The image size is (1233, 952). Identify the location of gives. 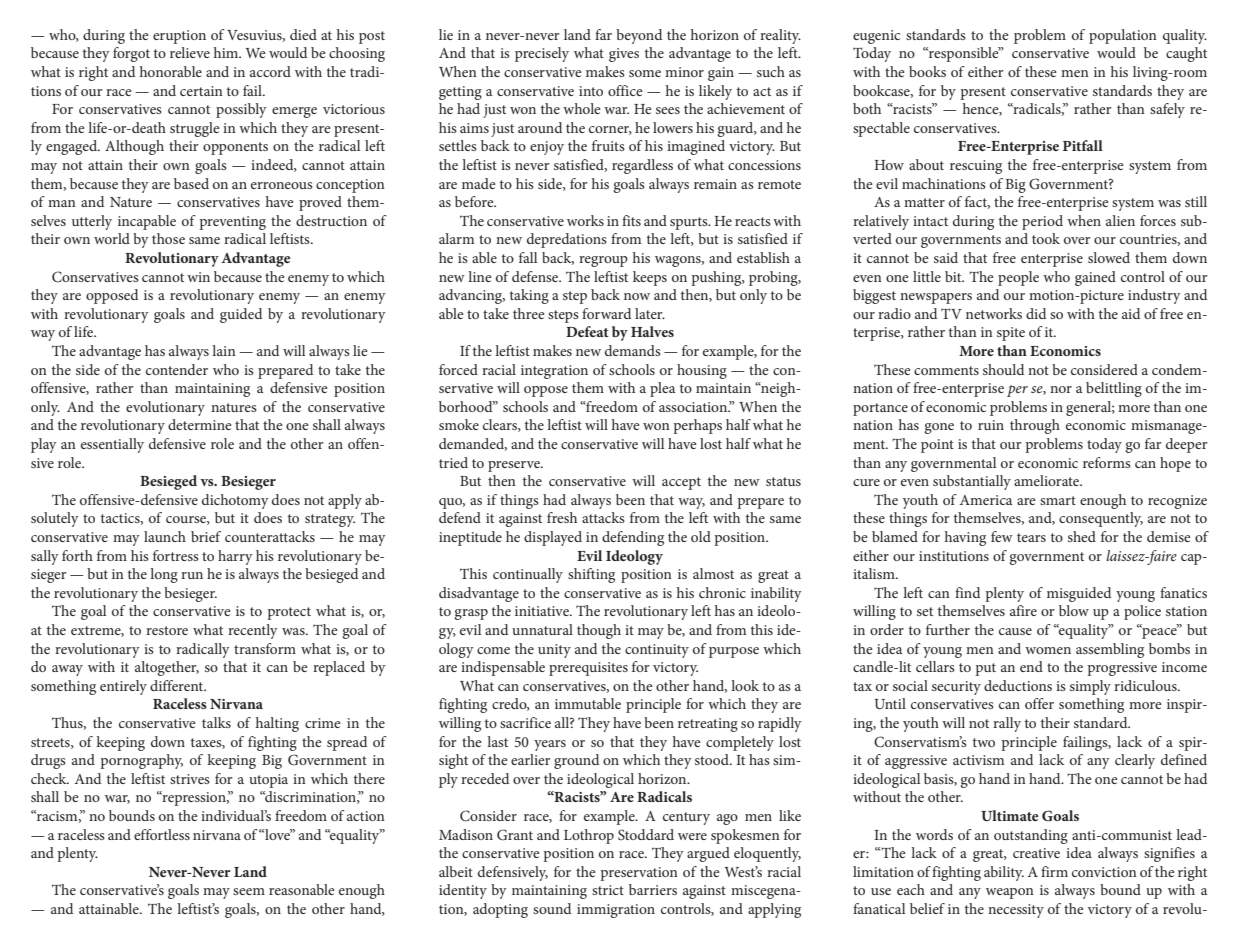
(624, 55).
